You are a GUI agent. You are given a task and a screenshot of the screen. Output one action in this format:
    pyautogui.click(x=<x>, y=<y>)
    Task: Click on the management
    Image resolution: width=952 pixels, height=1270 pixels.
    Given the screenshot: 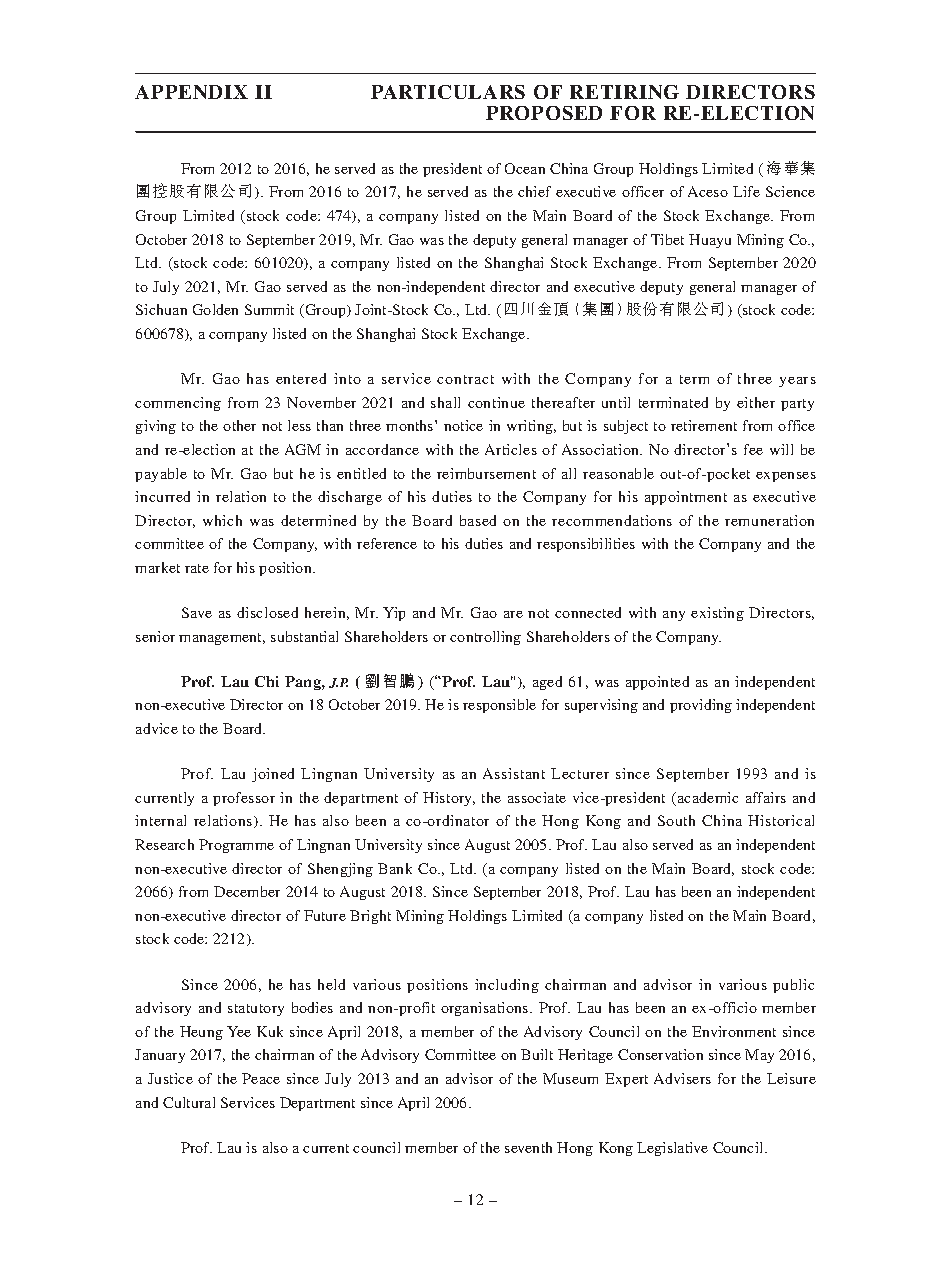 What is the action you would take?
    pyautogui.click(x=222, y=639)
